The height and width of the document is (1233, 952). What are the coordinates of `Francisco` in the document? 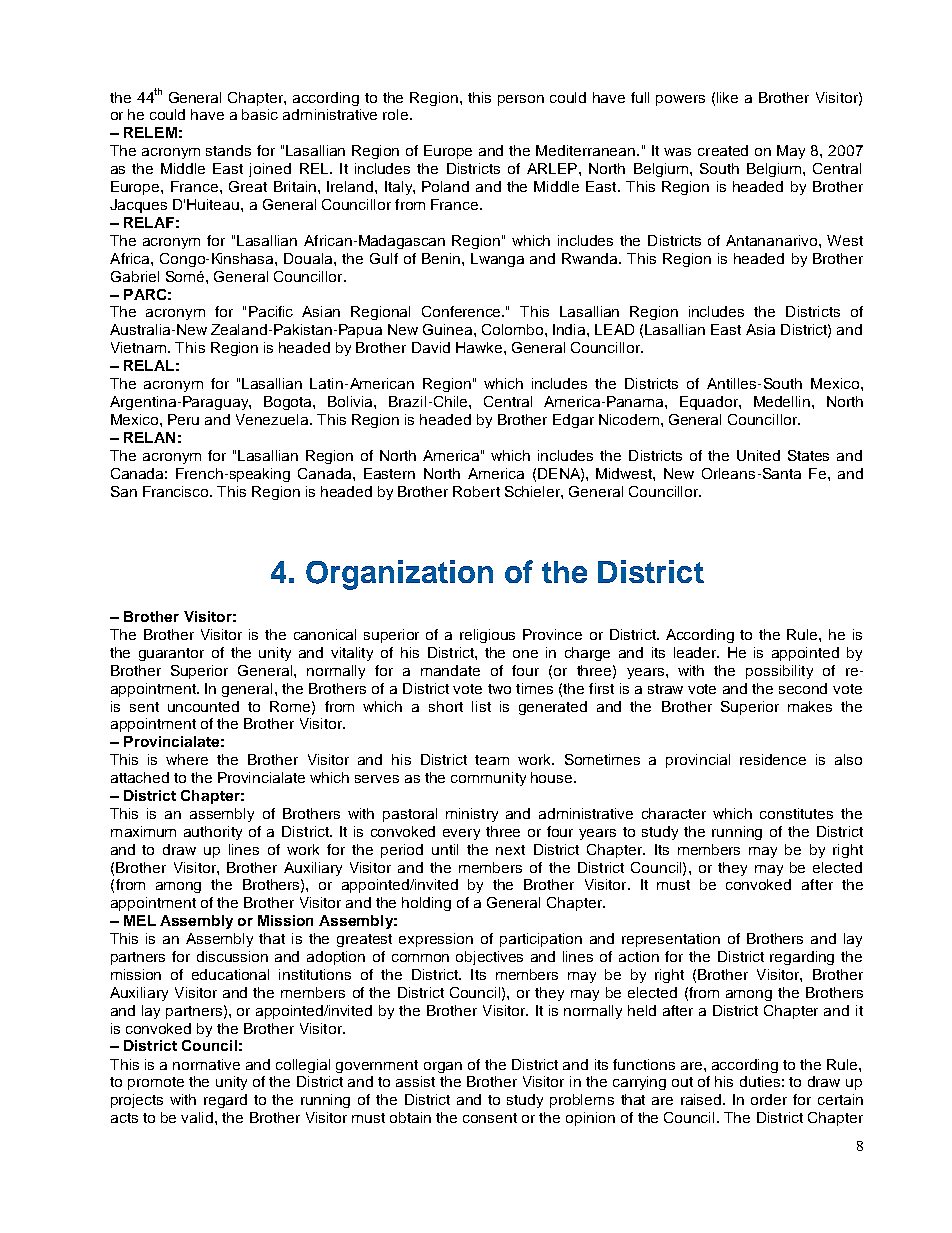 It's located at (177, 491).
